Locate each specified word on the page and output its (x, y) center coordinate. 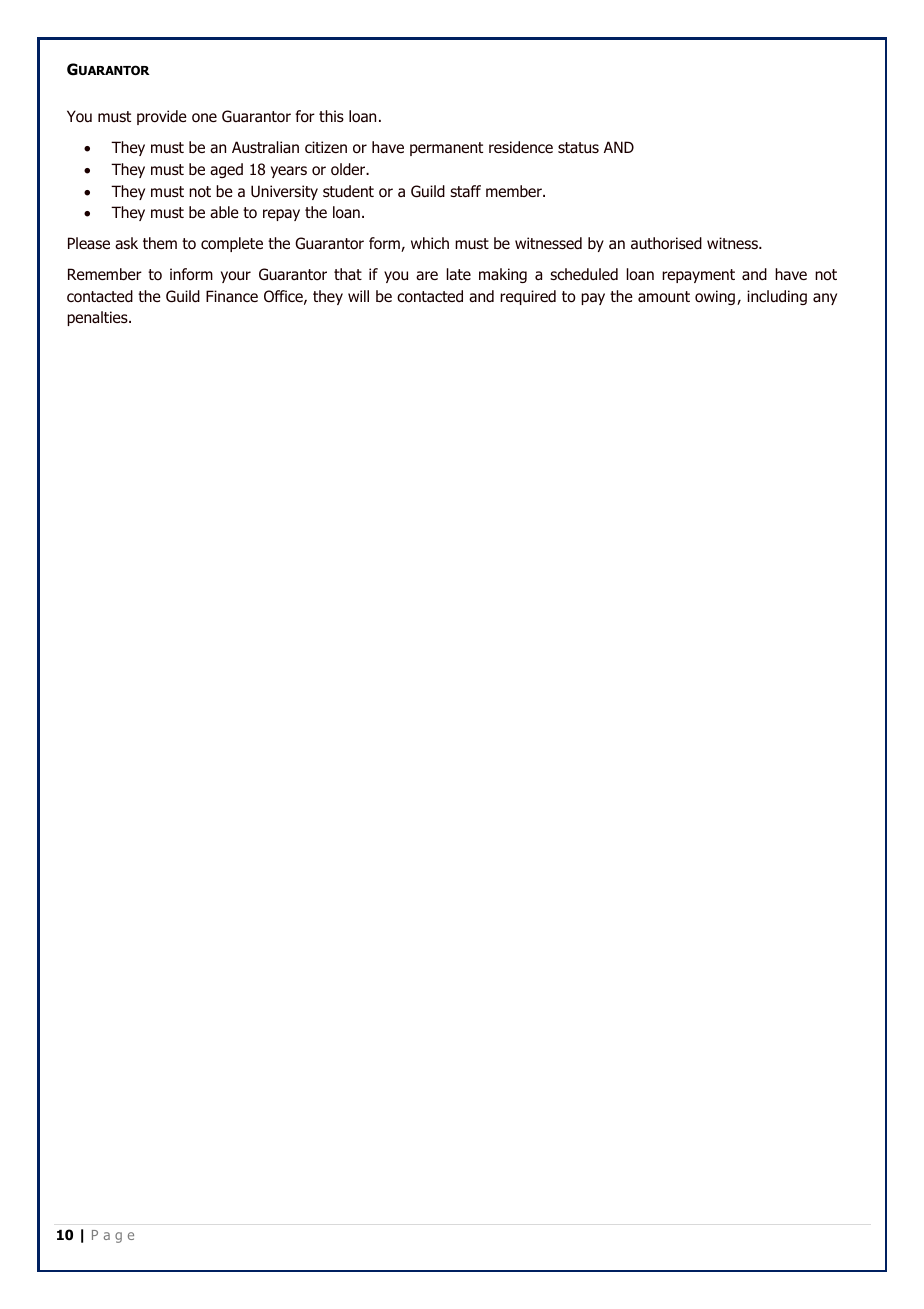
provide (162, 117)
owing (715, 297)
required (528, 297)
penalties (98, 318)
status (578, 147)
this (331, 116)
